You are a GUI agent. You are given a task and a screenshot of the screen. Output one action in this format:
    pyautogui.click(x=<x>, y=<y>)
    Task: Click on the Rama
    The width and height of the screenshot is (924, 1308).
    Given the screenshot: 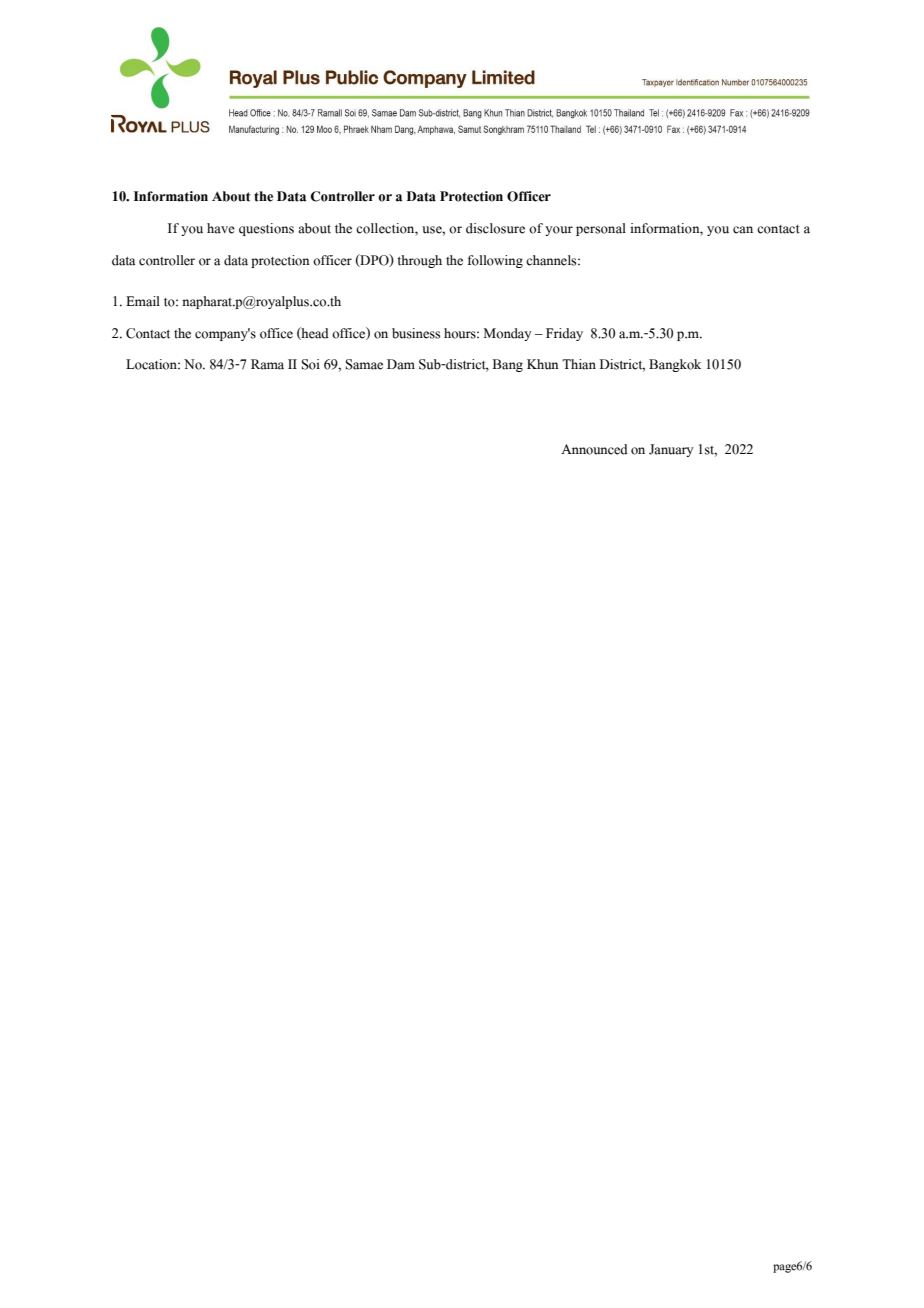 What is the action you would take?
    pyautogui.click(x=267, y=364)
